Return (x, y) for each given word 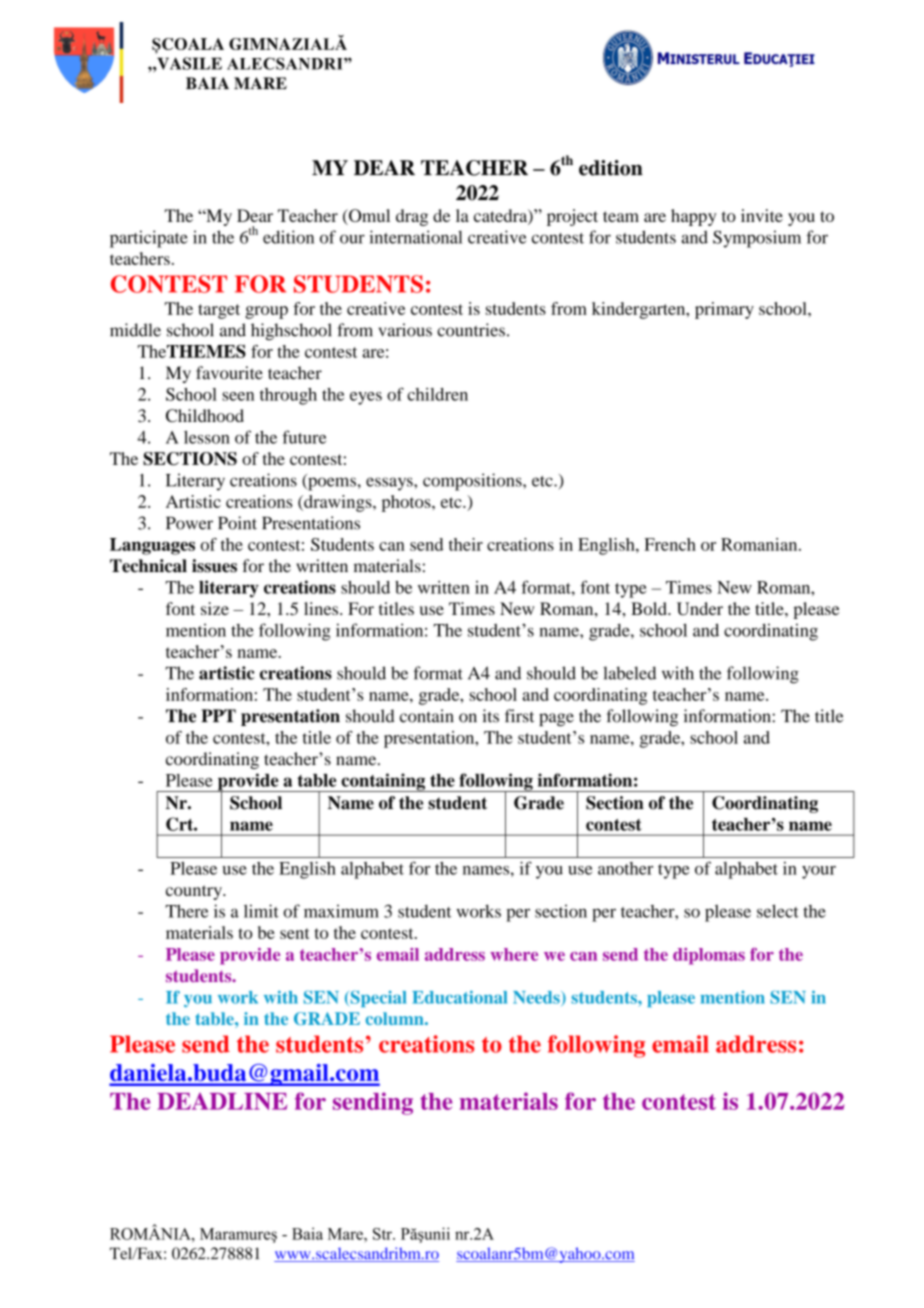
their (466, 544)
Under (700, 608)
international (416, 237)
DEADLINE (222, 1101)
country (195, 892)
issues (214, 566)
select (778, 911)
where (514, 954)
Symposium (757, 239)
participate (149, 239)
